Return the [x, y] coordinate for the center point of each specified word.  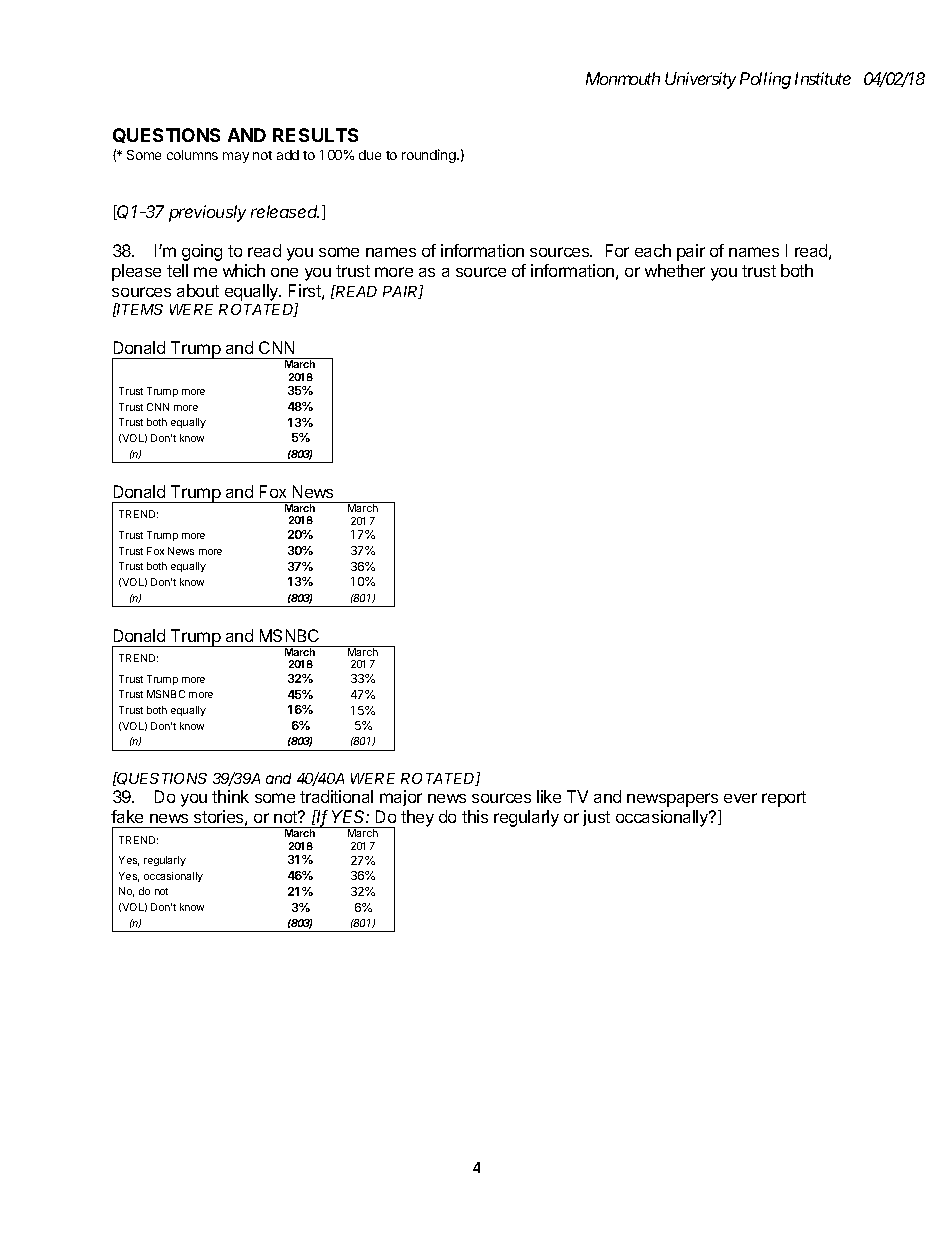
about [198, 290]
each [653, 250]
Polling [765, 80]
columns [192, 155]
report [784, 799]
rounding [430, 156]
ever [740, 798]
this [475, 816]
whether [675, 270]
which [244, 270]
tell [177, 270]
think [230, 796]
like [549, 796]
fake [127, 816]
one [284, 272]
